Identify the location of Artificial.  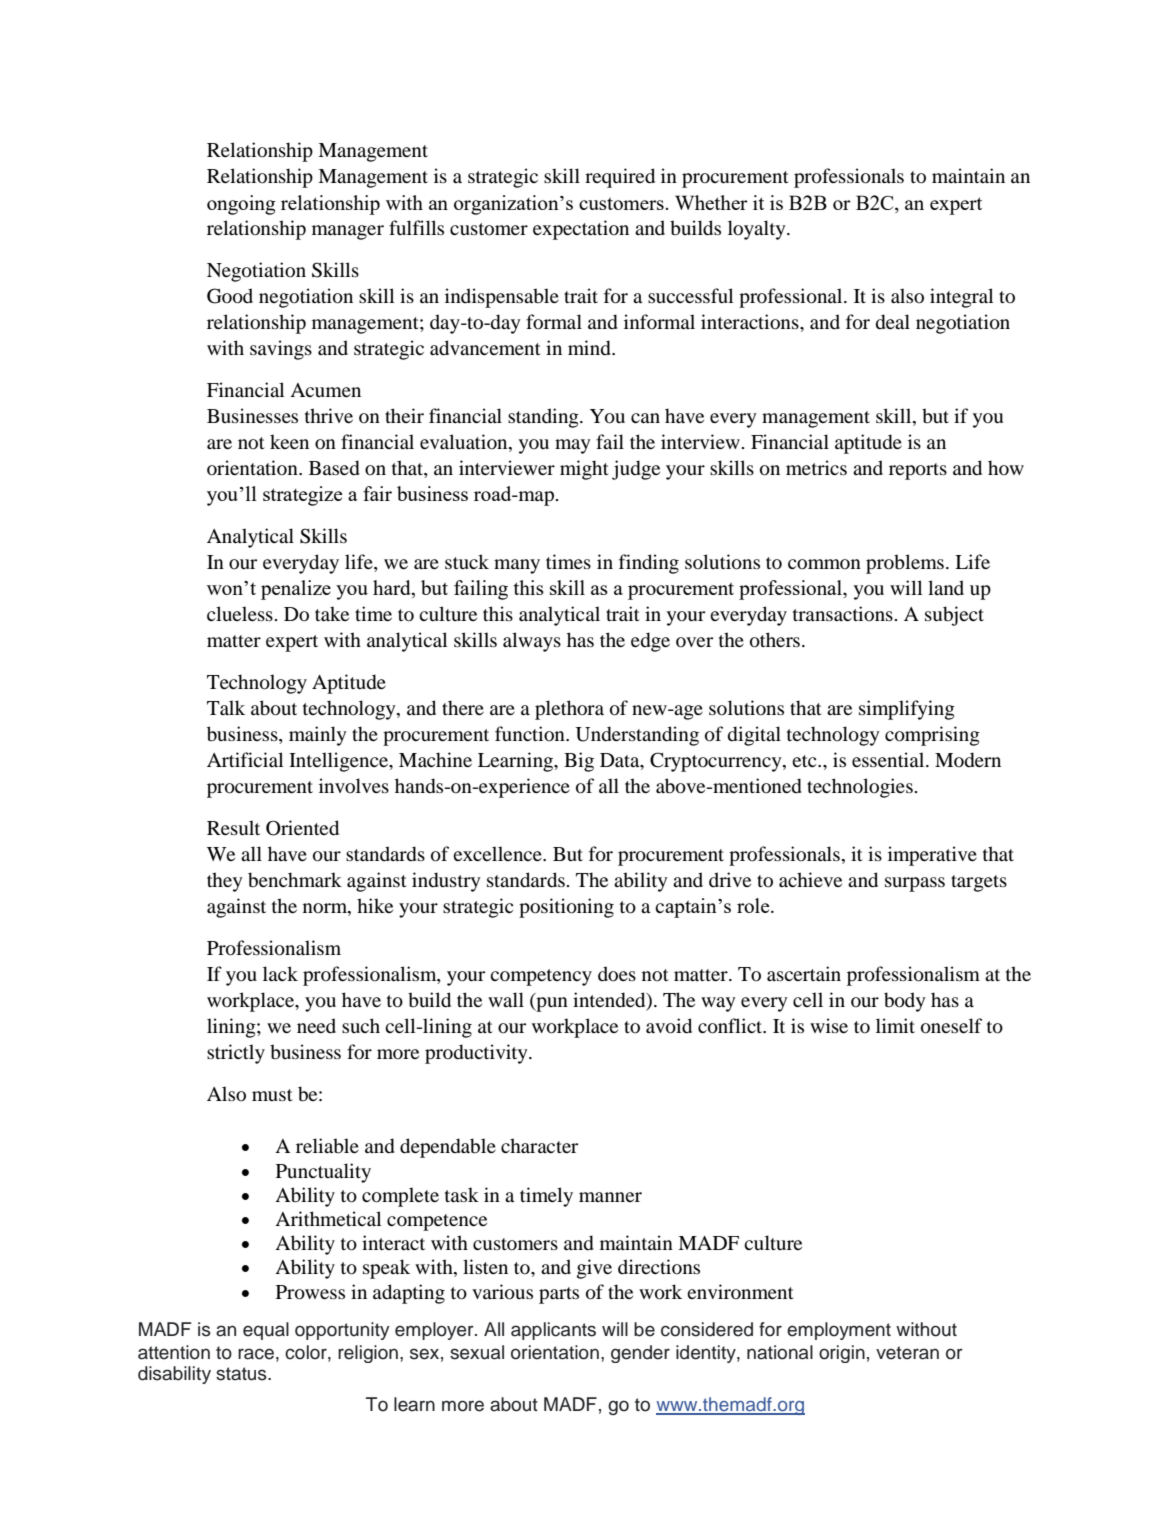
(245, 759).
